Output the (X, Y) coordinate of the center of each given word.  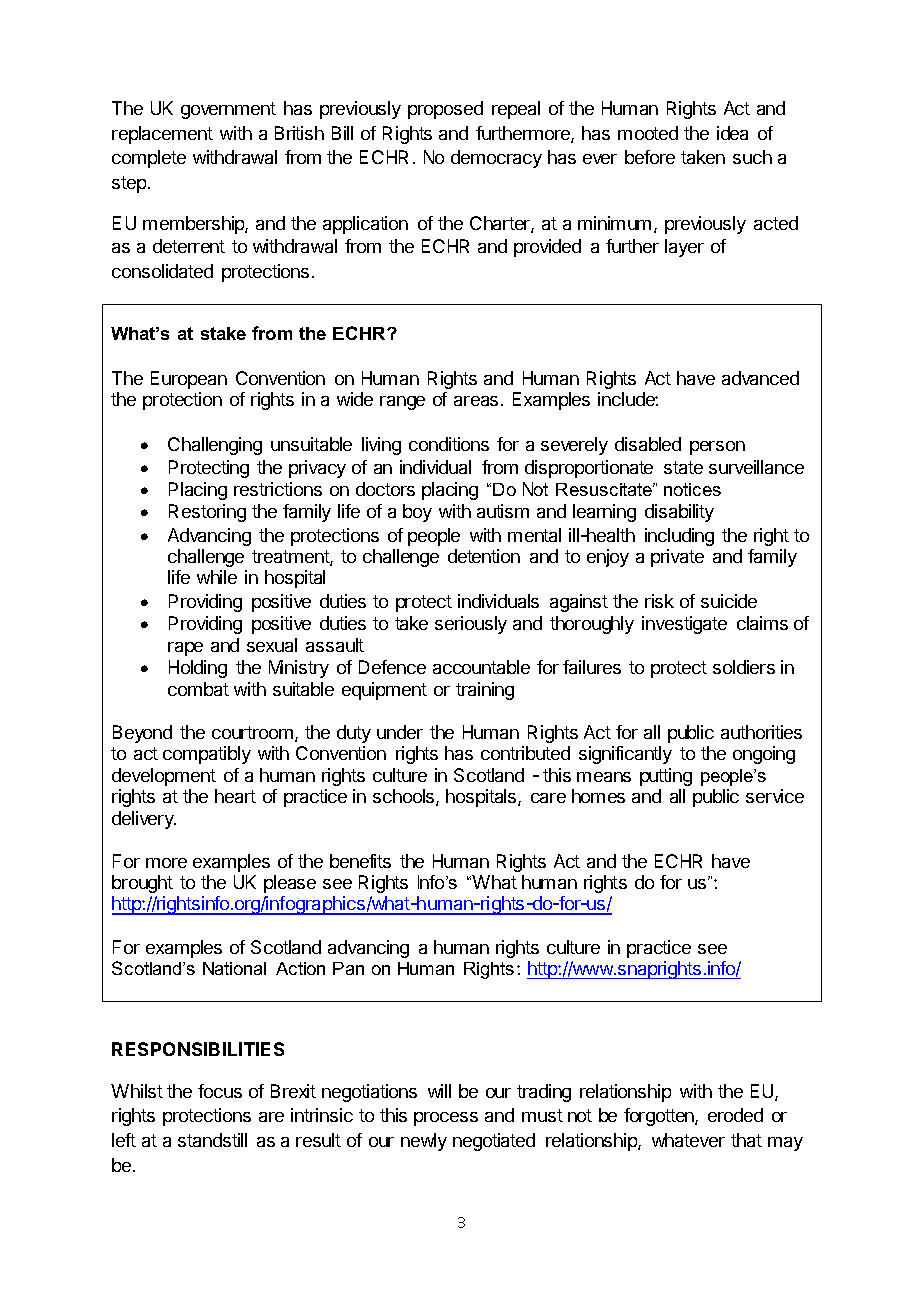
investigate (684, 625)
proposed (445, 110)
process (446, 1119)
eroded (735, 1115)
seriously (471, 625)
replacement (162, 135)
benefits (360, 861)
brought (142, 884)
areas (476, 401)
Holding (198, 669)
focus (220, 1091)
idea (732, 133)
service (775, 796)
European (189, 380)
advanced (760, 378)
